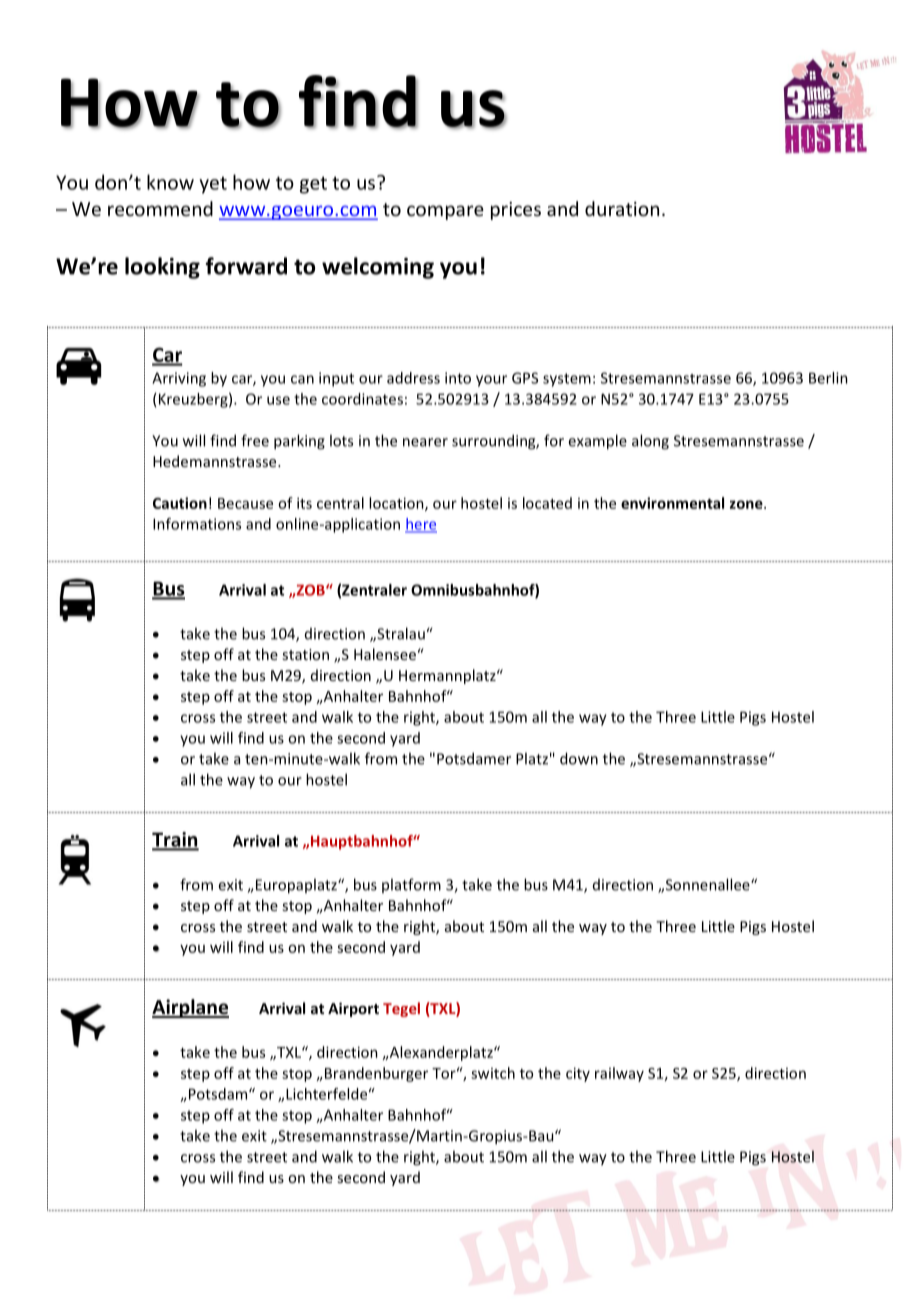 The height and width of the document is (1308, 924). Describe the element at coordinates (493, 1073) in the document. I see `switch` at that location.
